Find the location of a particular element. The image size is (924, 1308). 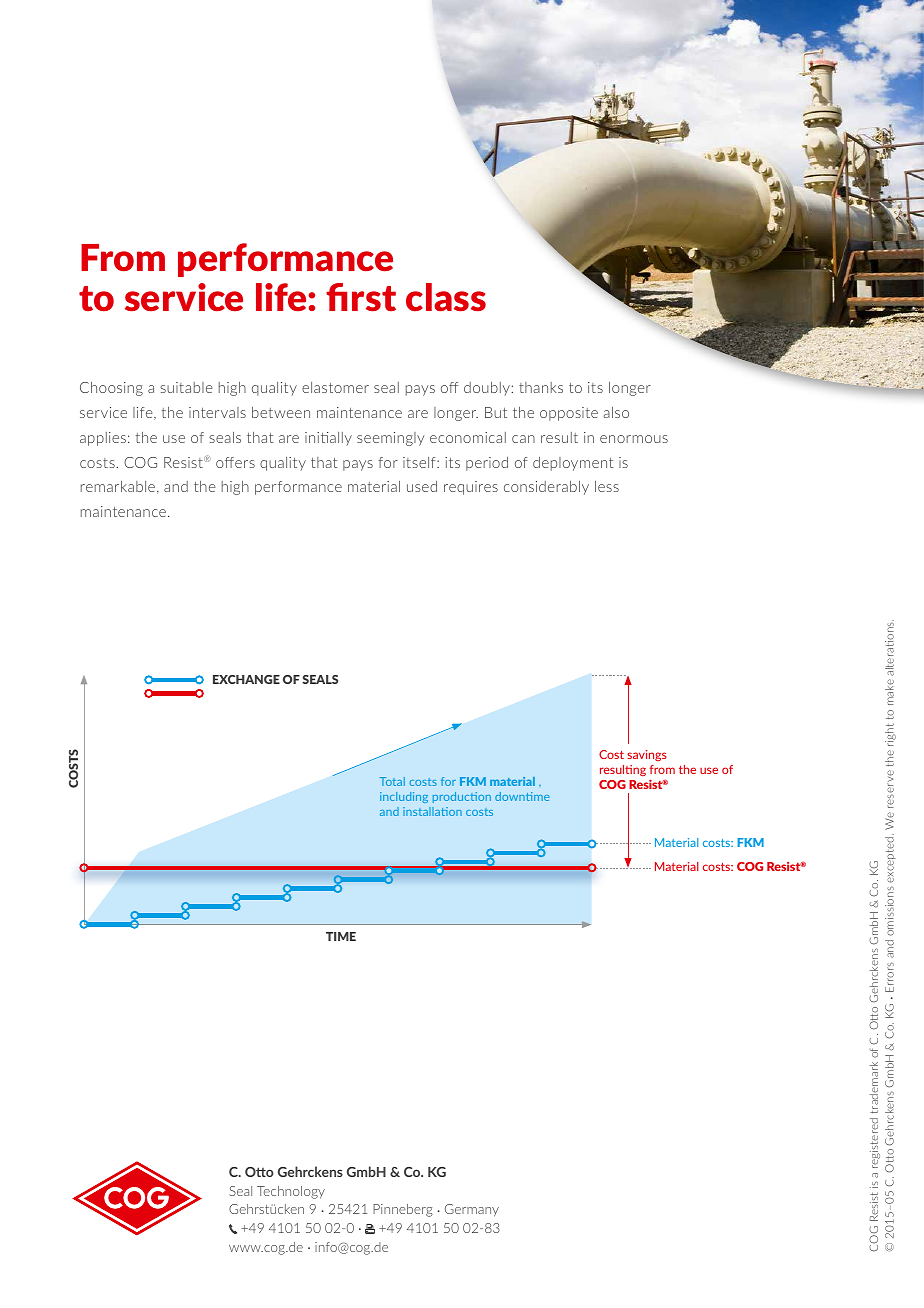

Total is located at coordinates (392, 781).
